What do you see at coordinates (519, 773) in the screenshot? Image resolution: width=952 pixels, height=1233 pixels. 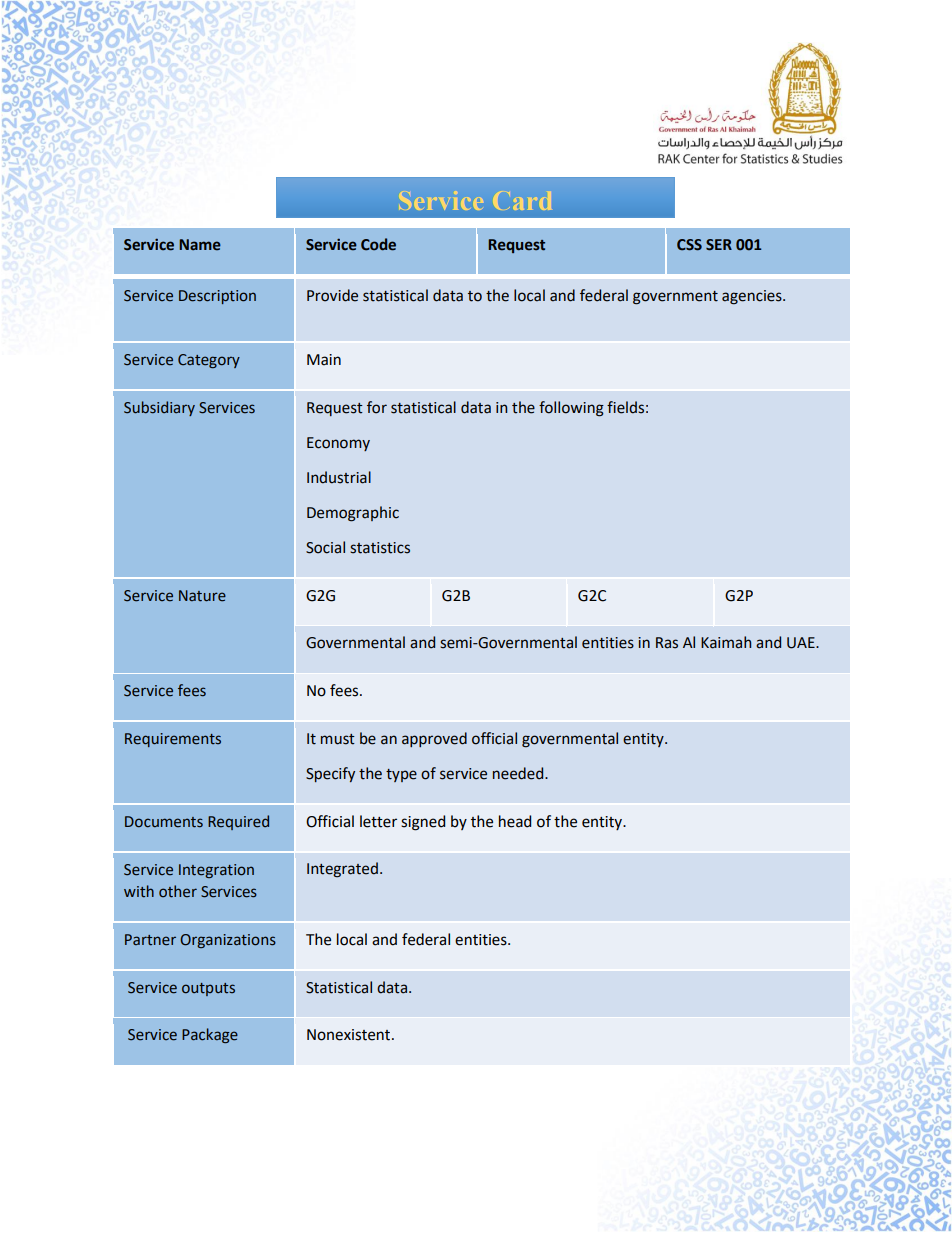 I see `needed` at bounding box center [519, 773].
